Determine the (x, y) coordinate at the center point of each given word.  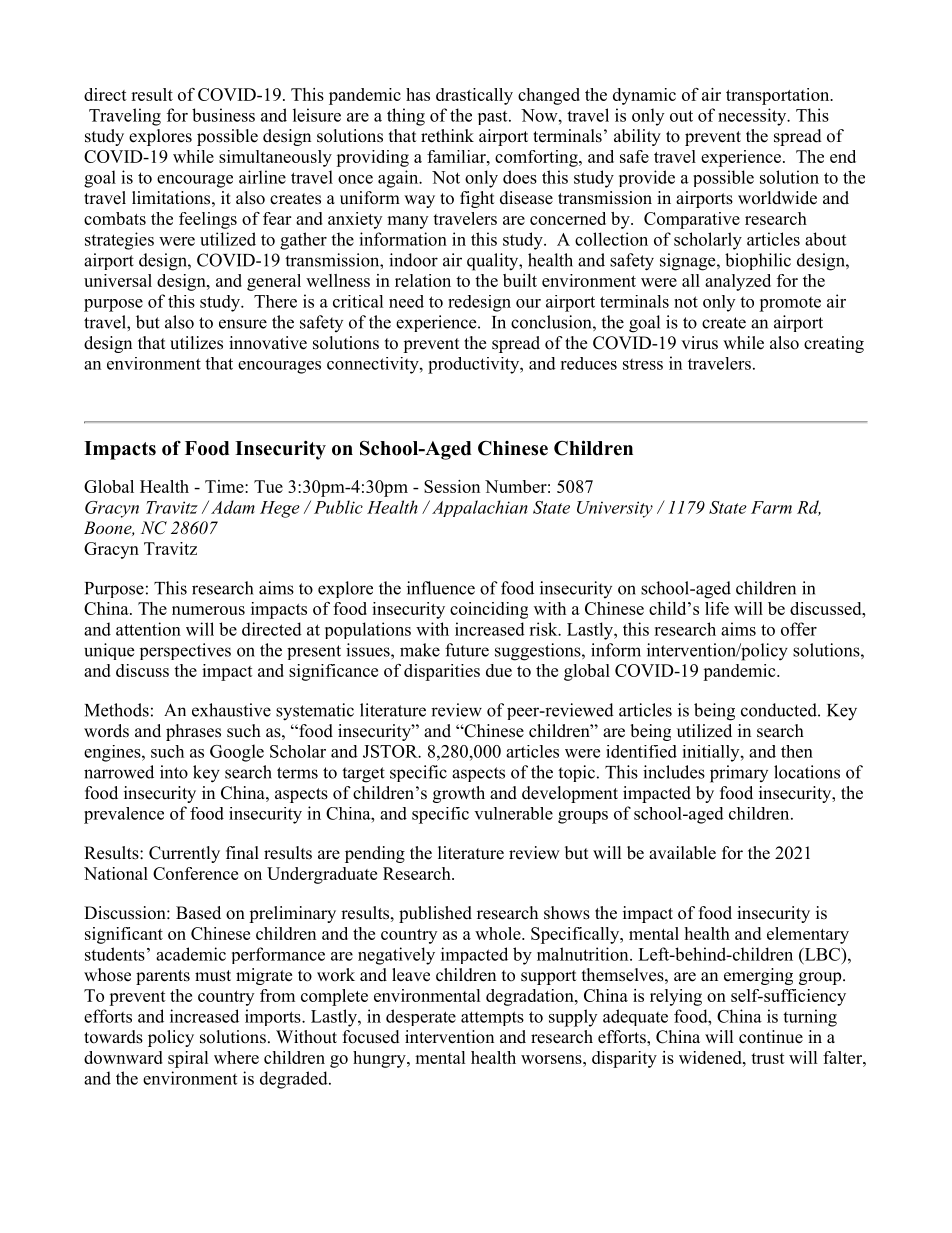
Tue (268, 486)
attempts (492, 1018)
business (223, 115)
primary (739, 774)
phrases (193, 732)
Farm (771, 507)
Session (452, 486)
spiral (188, 1059)
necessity (753, 117)
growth (459, 794)
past (494, 118)
